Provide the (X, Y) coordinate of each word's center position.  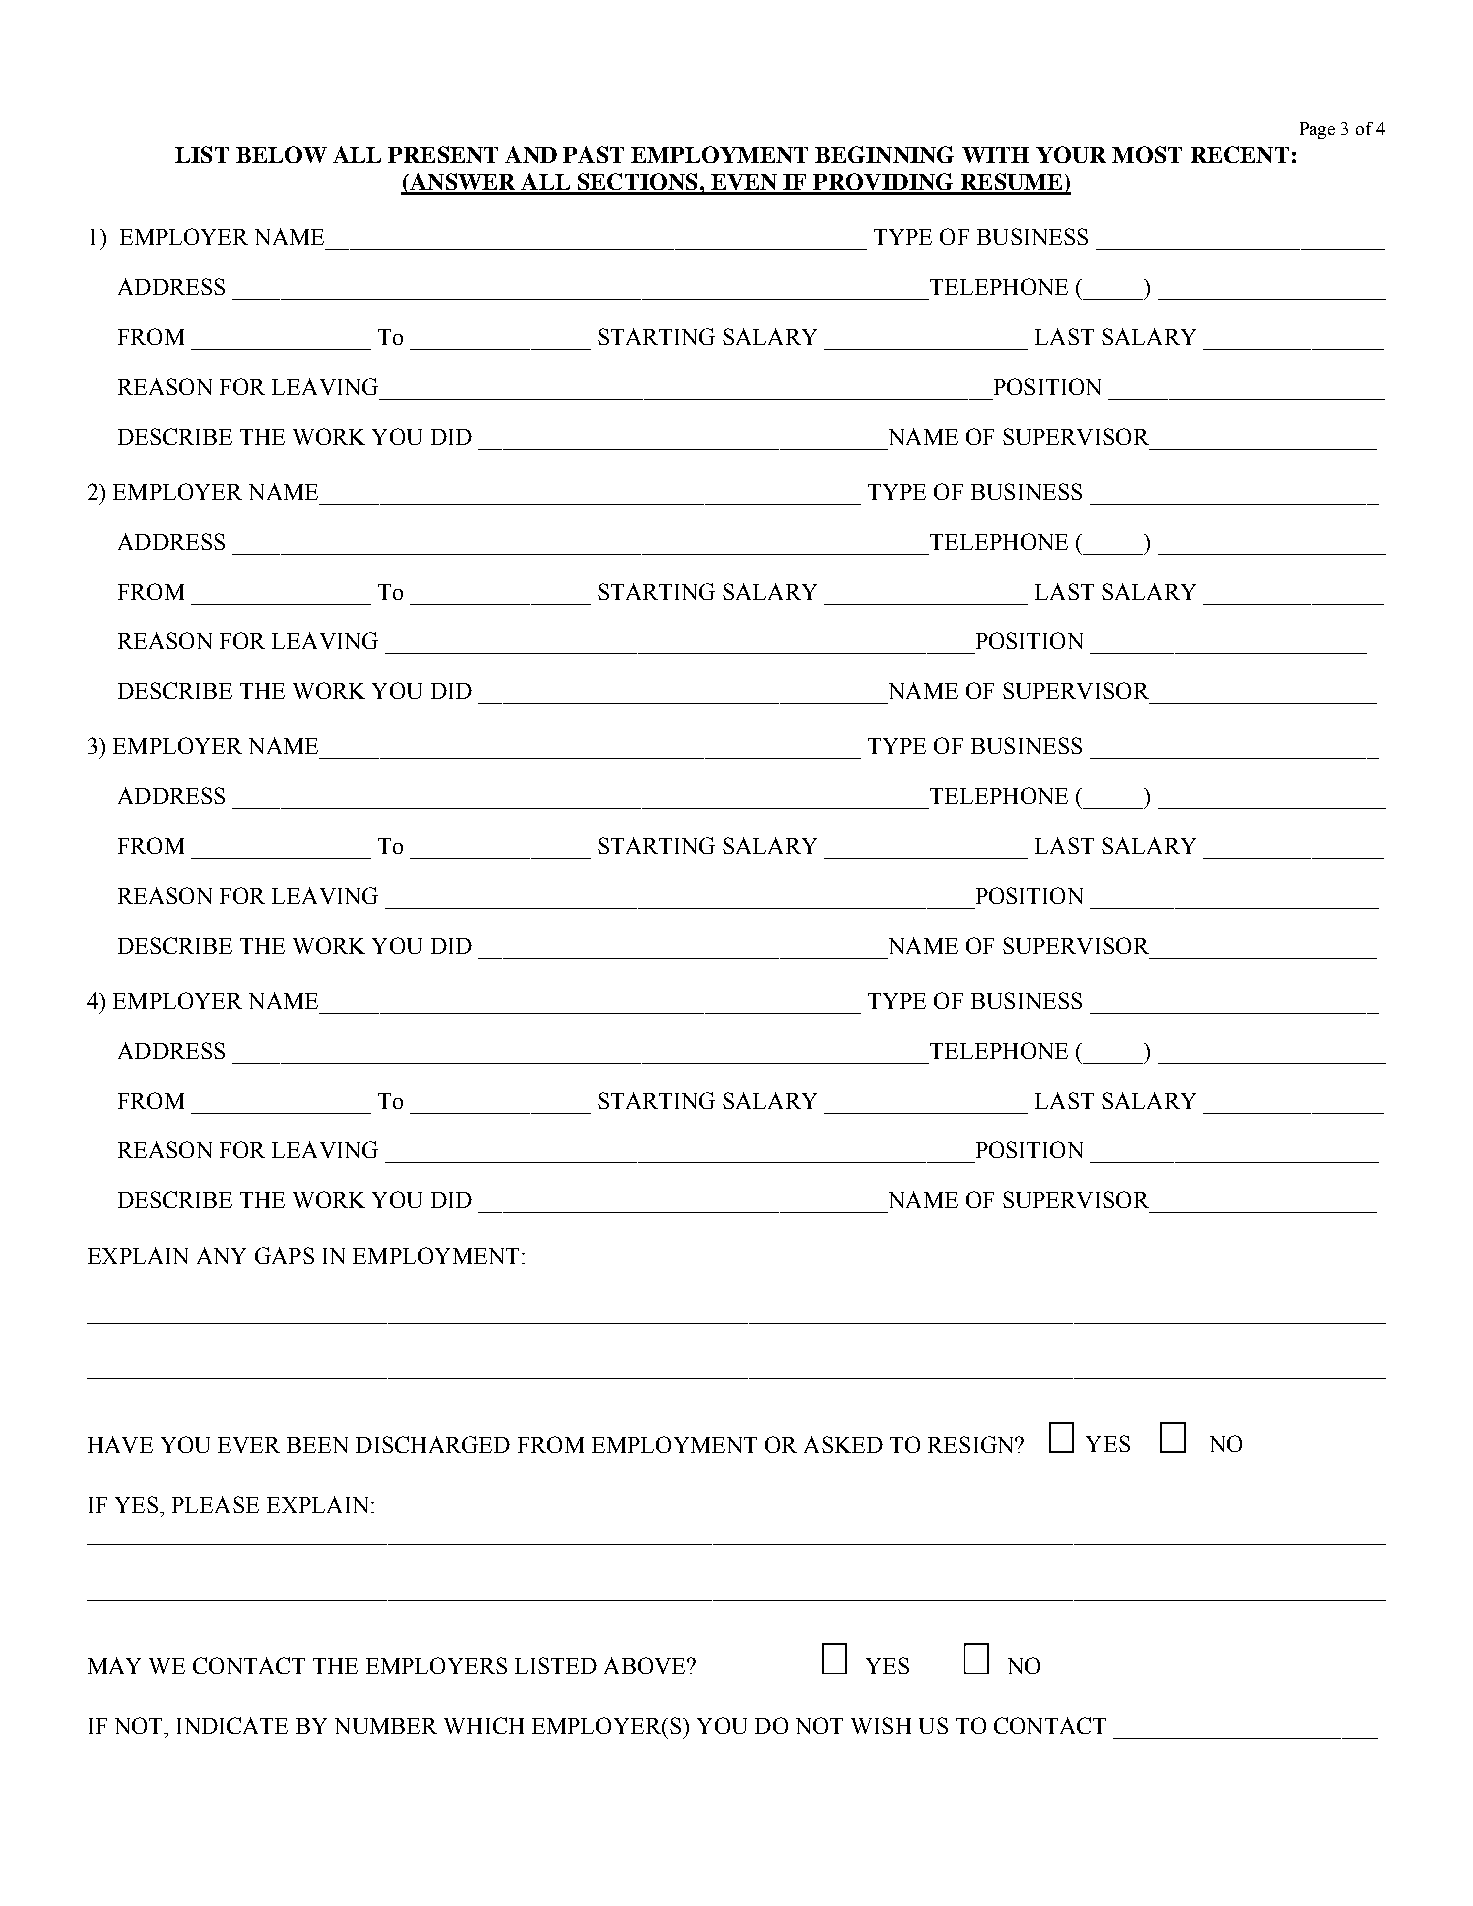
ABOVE (646, 1665)
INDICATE (232, 1725)
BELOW (281, 154)
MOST (1147, 154)
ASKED (843, 1444)
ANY (221, 1255)
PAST (593, 154)
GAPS (284, 1255)
